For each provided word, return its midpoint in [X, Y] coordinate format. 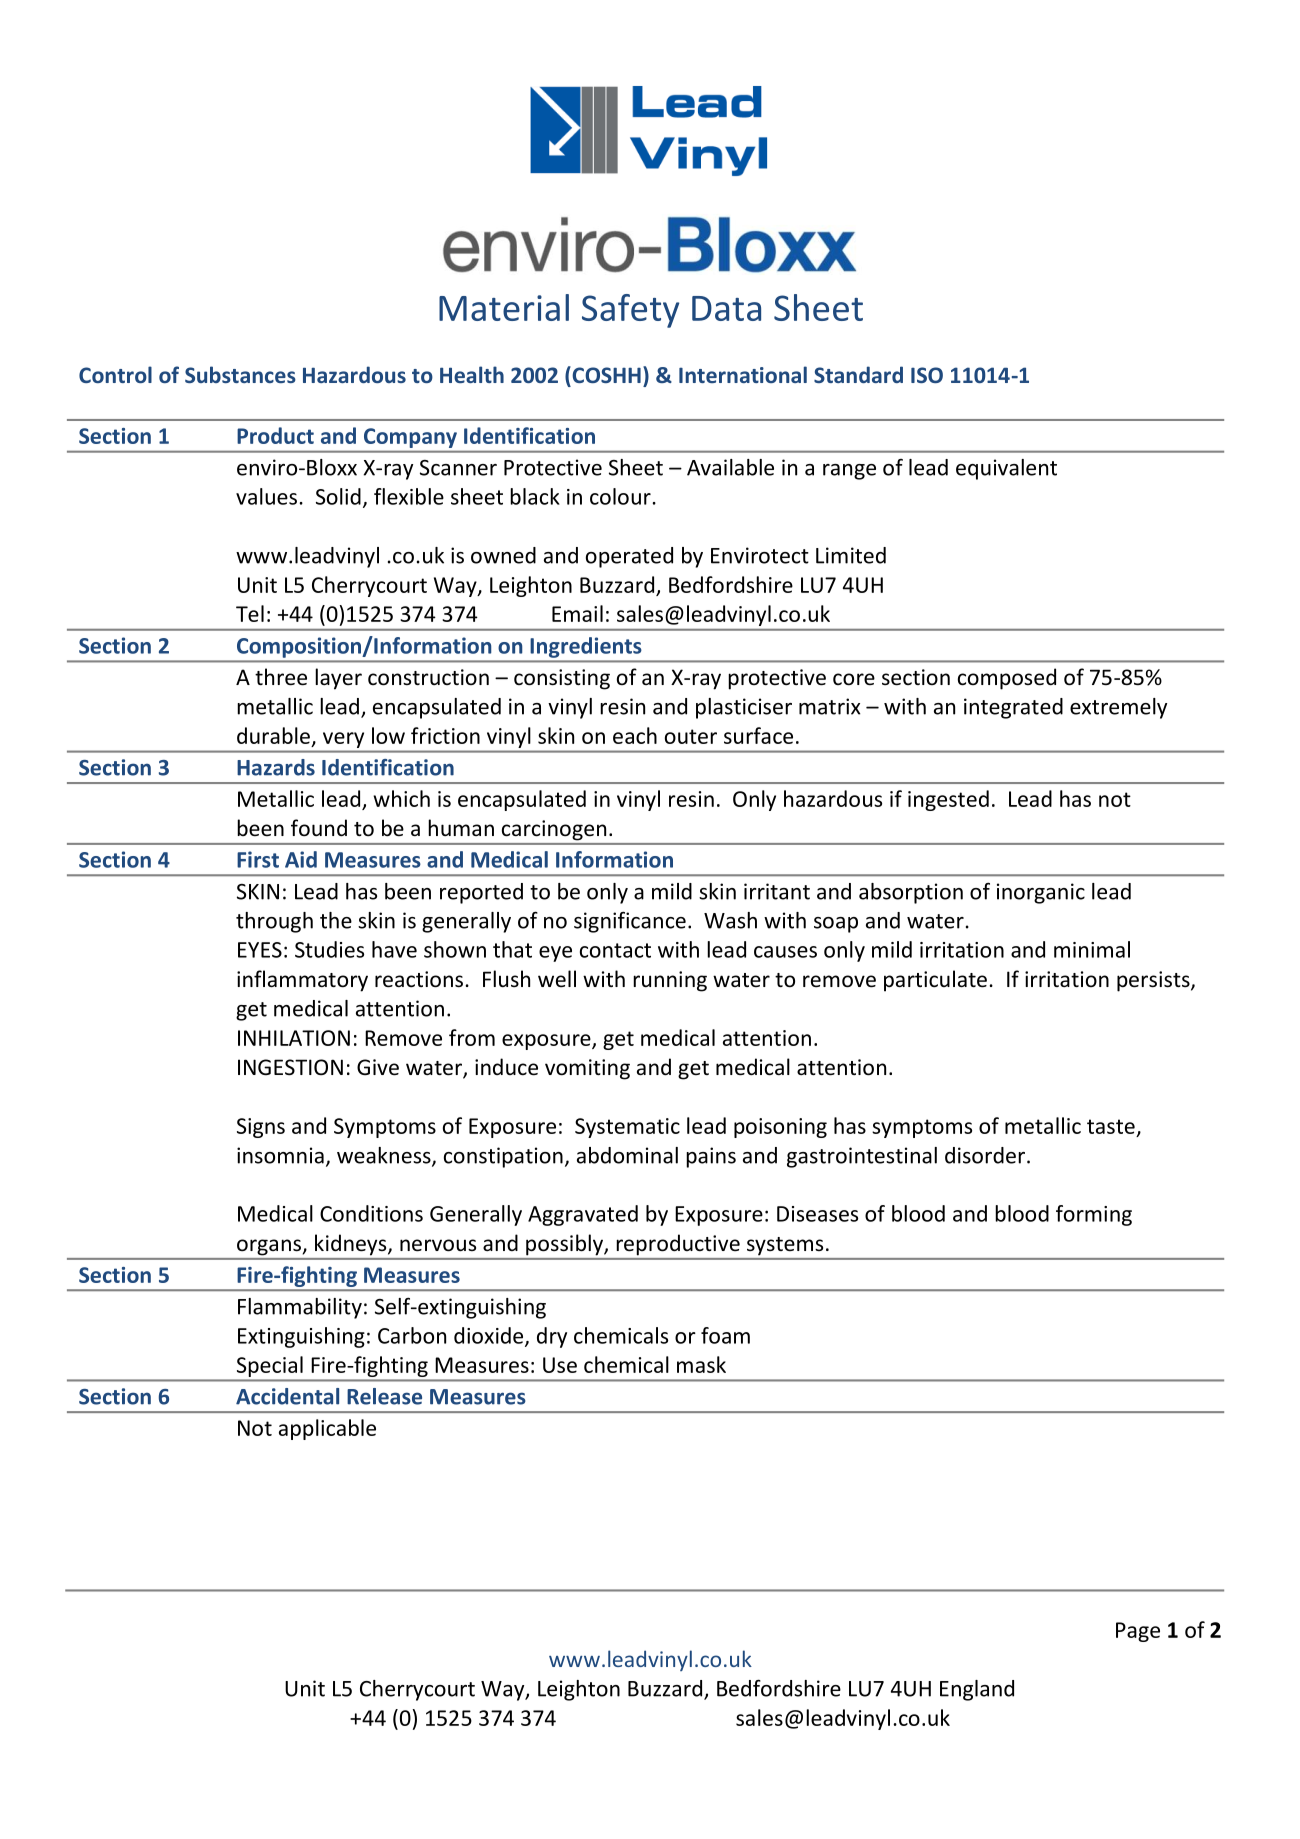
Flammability [300, 1308]
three [281, 677]
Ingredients [586, 647]
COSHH [605, 374]
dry [552, 1337]
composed [1007, 679]
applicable [327, 1429]
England [977, 1690]
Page [1138, 1632]
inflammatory [302, 981]
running [670, 981]
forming [1094, 1215]
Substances [240, 374]
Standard [858, 374]
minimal [1092, 949]
